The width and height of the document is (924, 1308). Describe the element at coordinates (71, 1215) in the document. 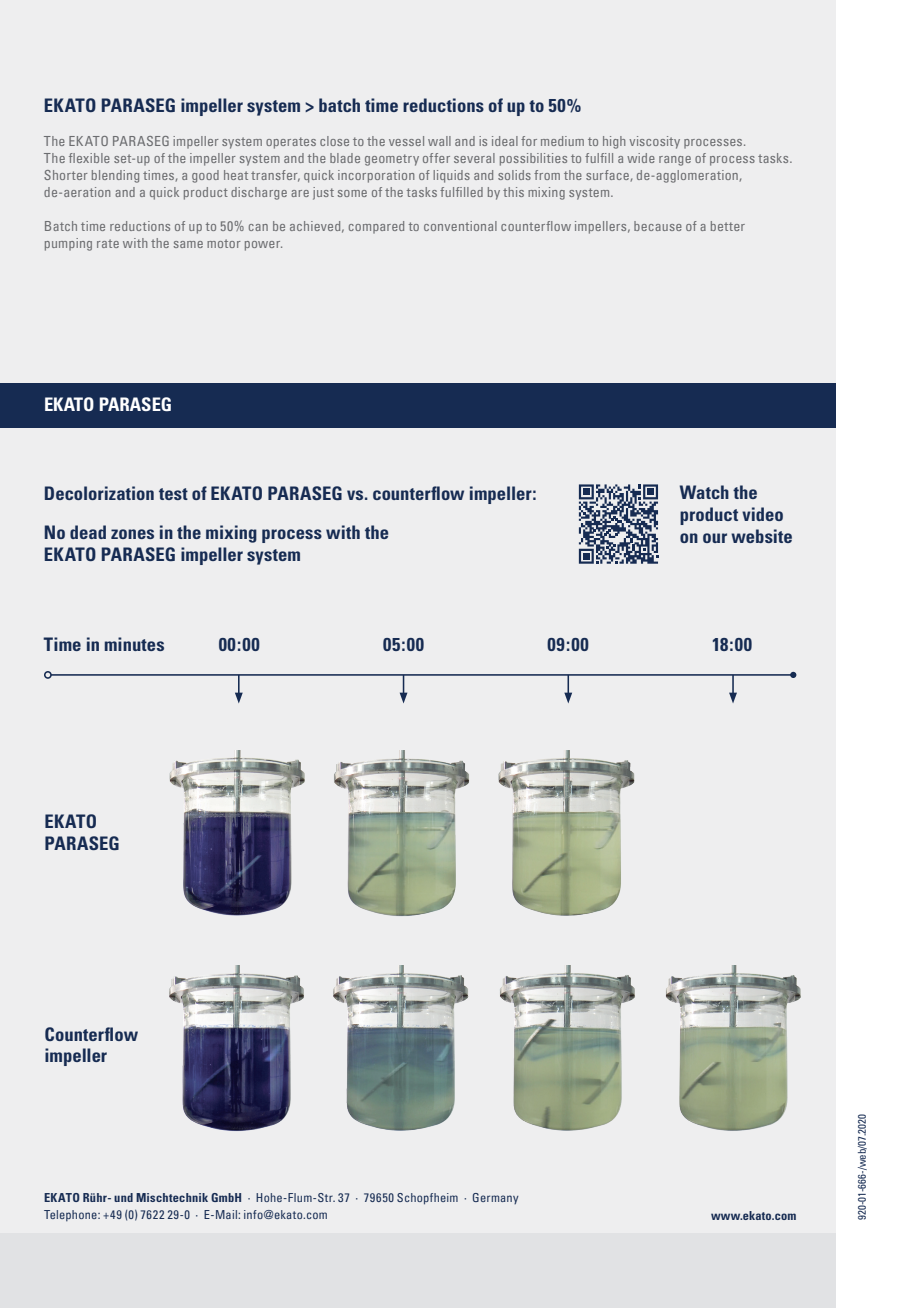

I see `Telephone` at that location.
